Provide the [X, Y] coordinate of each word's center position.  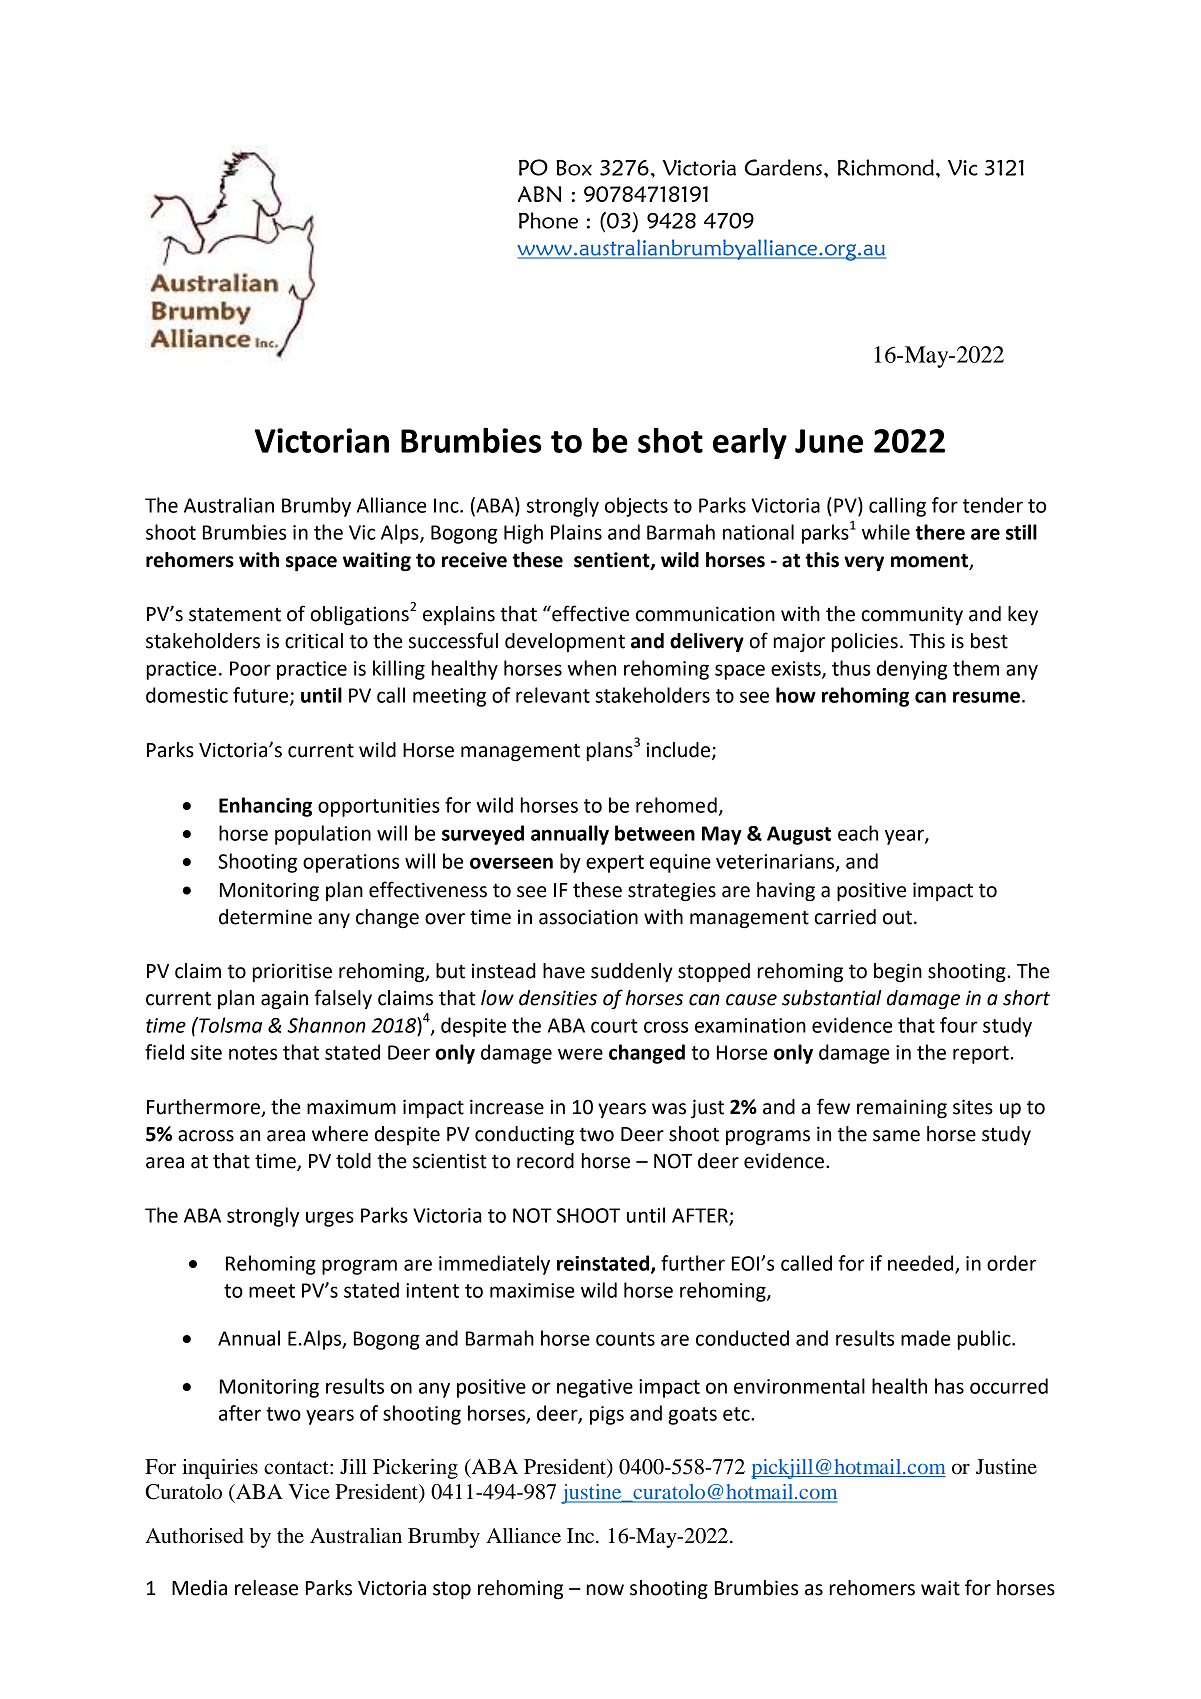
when [591, 668]
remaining [902, 1108]
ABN [539, 194]
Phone [548, 220]
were [580, 1054]
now [605, 1590]
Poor [250, 668]
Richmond [886, 167]
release [266, 1588]
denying [912, 670]
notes [253, 1053]
